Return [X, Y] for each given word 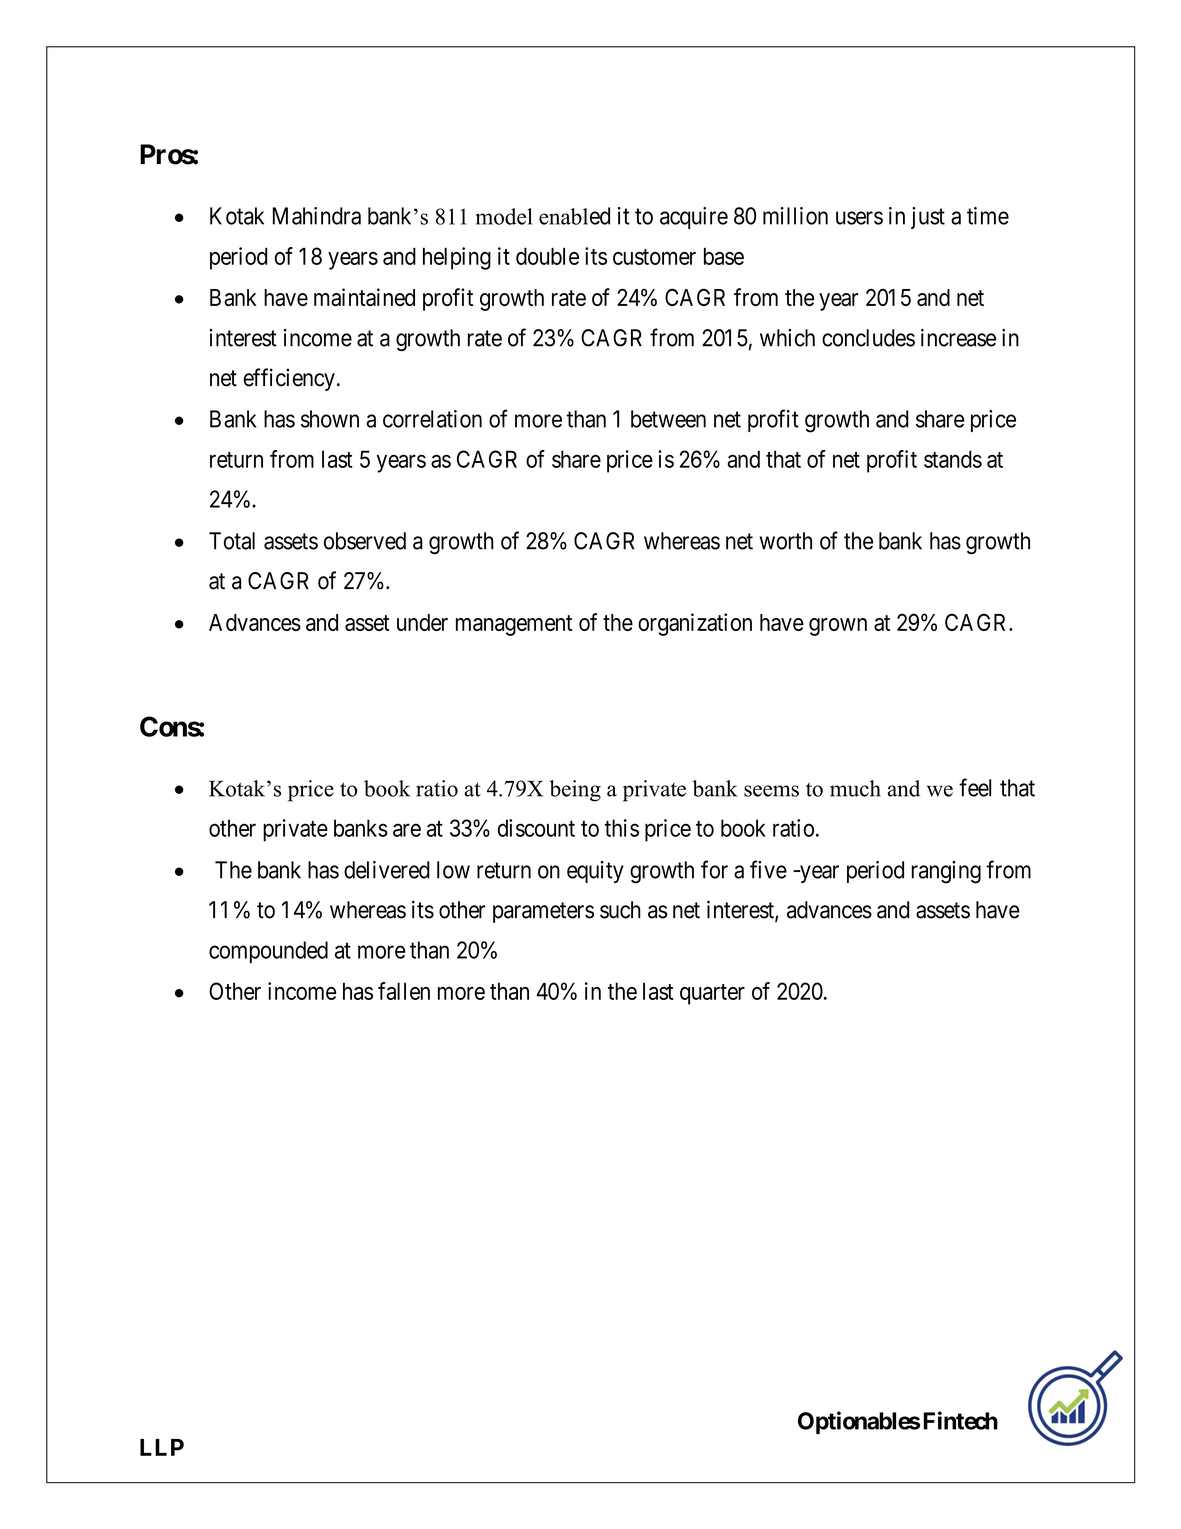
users [859, 218]
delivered [387, 870]
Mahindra [317, 216]
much [855, 788]
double [547, 256]
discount [536, 828]
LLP [162, 1447]
